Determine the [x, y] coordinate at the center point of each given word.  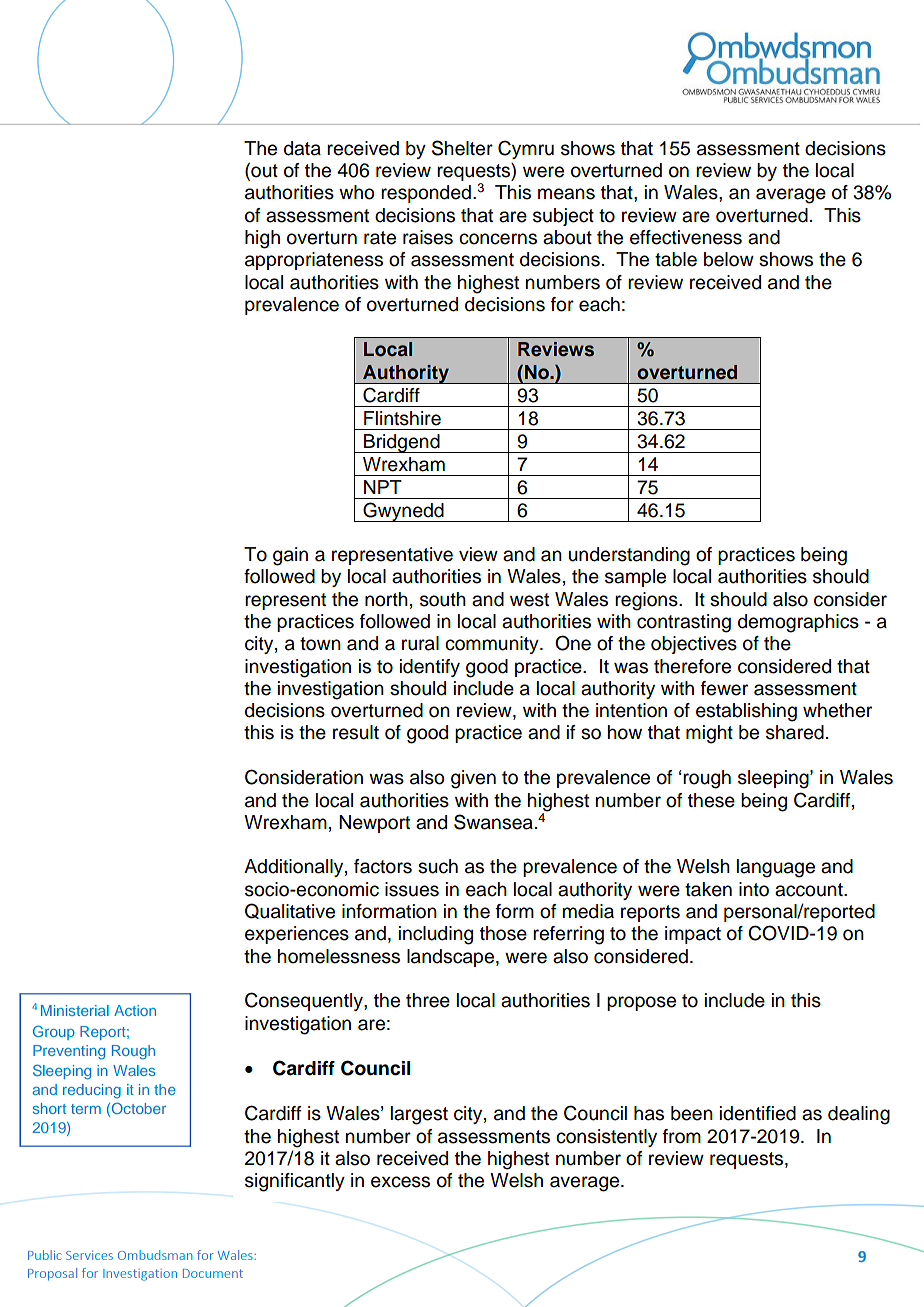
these [711, 800]
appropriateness [314, 261]
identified [758, 1113]
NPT [383, 487]
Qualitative [290, 911]
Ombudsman [155, 1255]
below [729, 259]
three [428, 1000]
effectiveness [686, 237]
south [443, 599]
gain [290, 556]
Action [135, 1010]
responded [426, 194]
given [473, 779]
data [302, 148]
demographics [798, 623]
